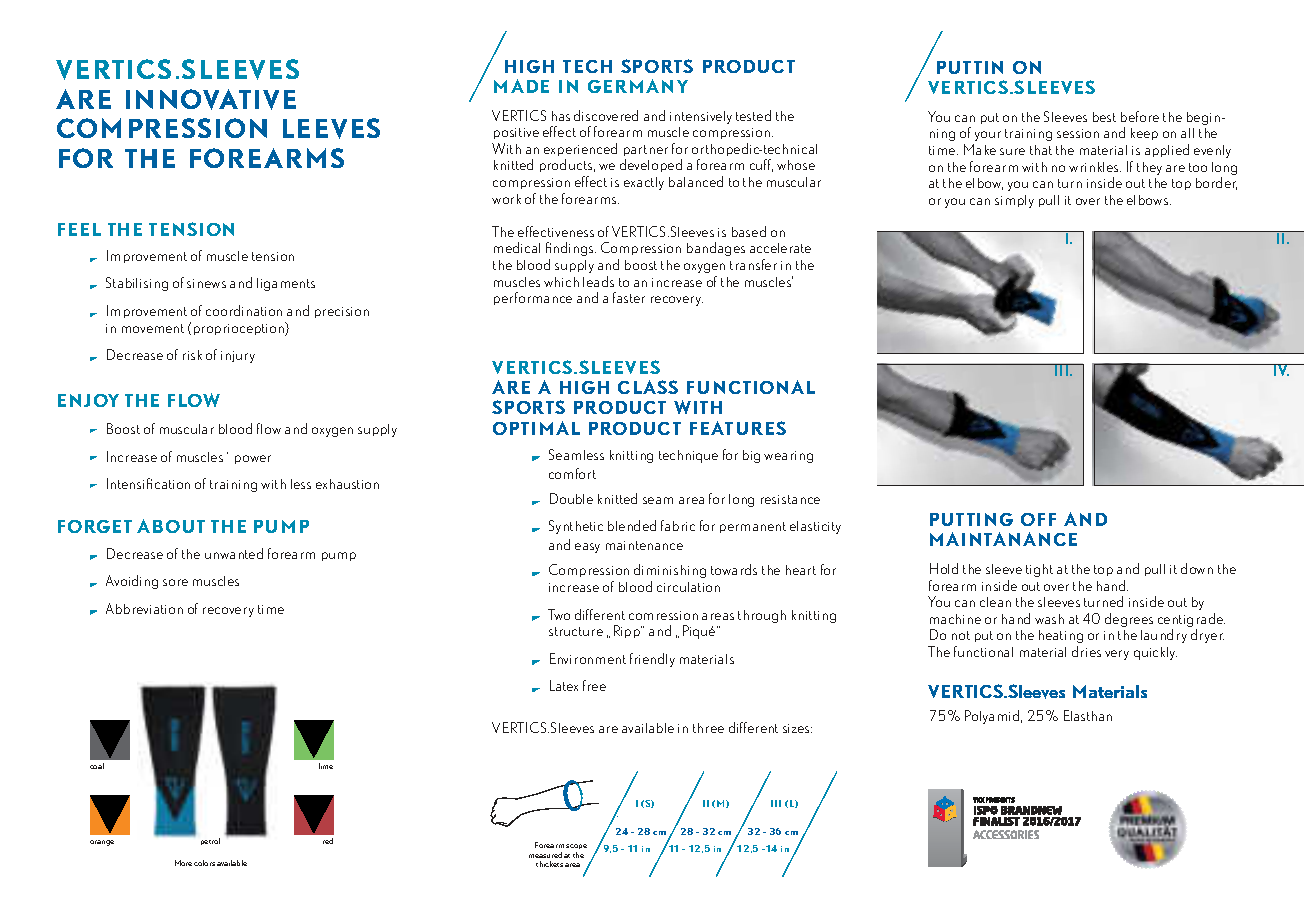 The height and width of the page is (924, 1304). I want to click on INNOVATIVE, so click(211, 99).
